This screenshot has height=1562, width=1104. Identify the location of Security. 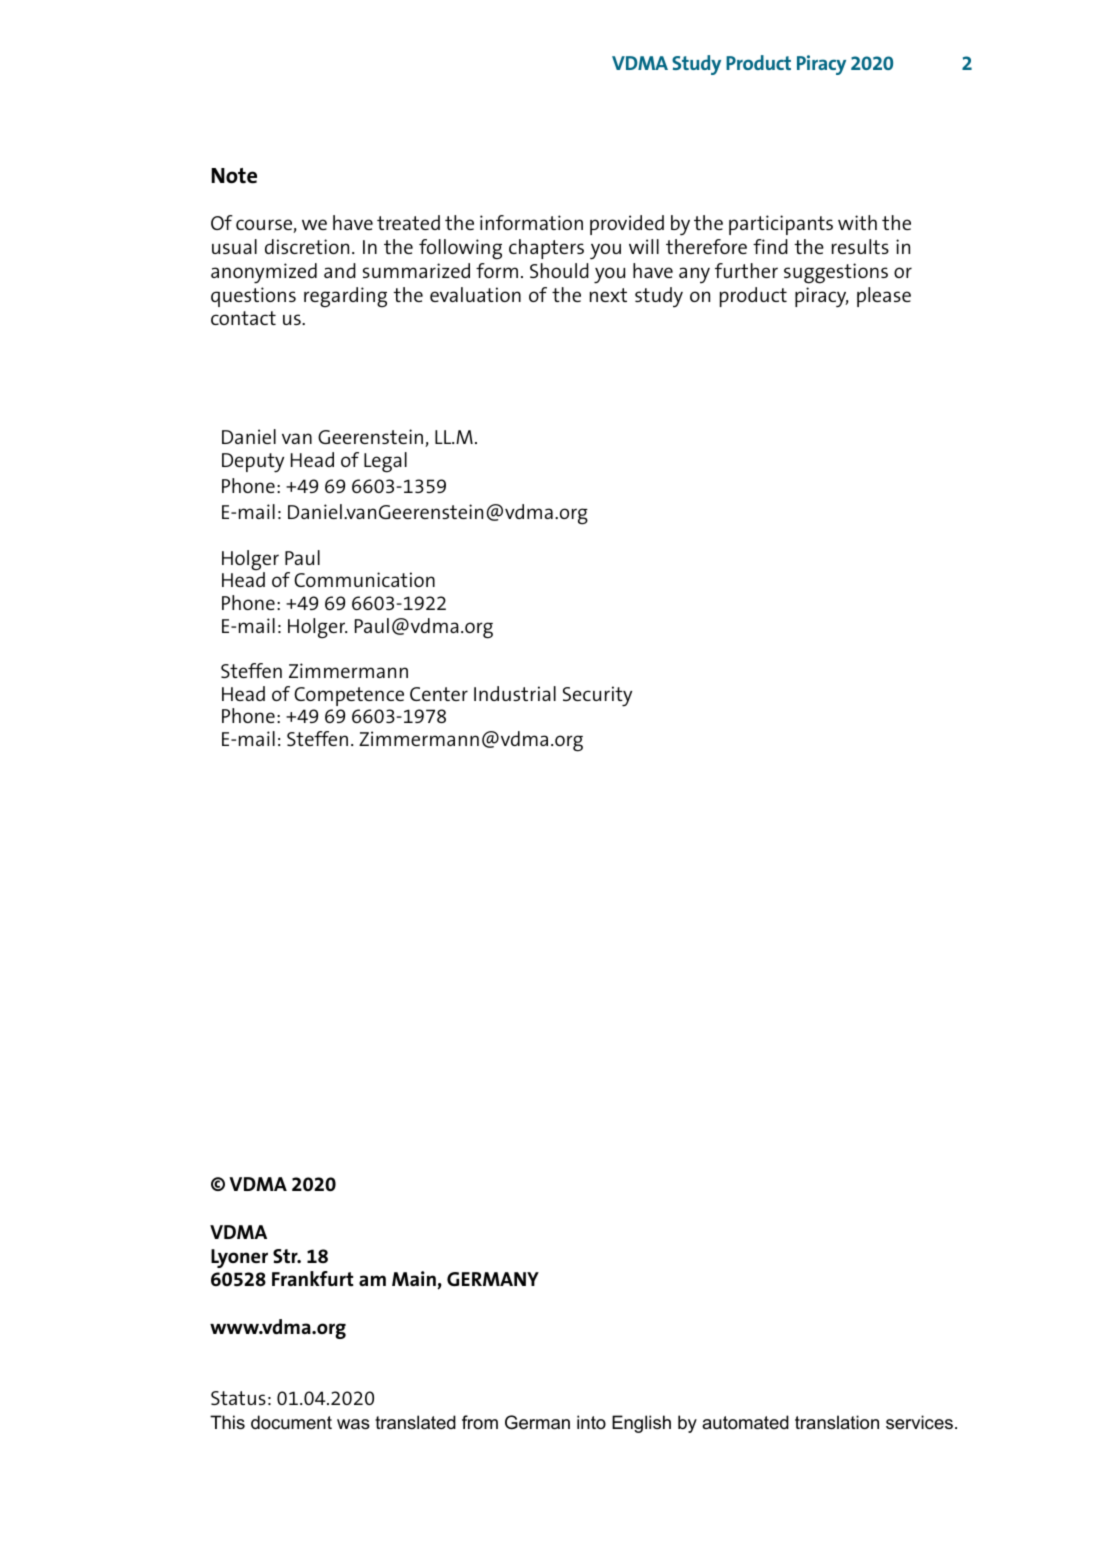
(597, 696).
